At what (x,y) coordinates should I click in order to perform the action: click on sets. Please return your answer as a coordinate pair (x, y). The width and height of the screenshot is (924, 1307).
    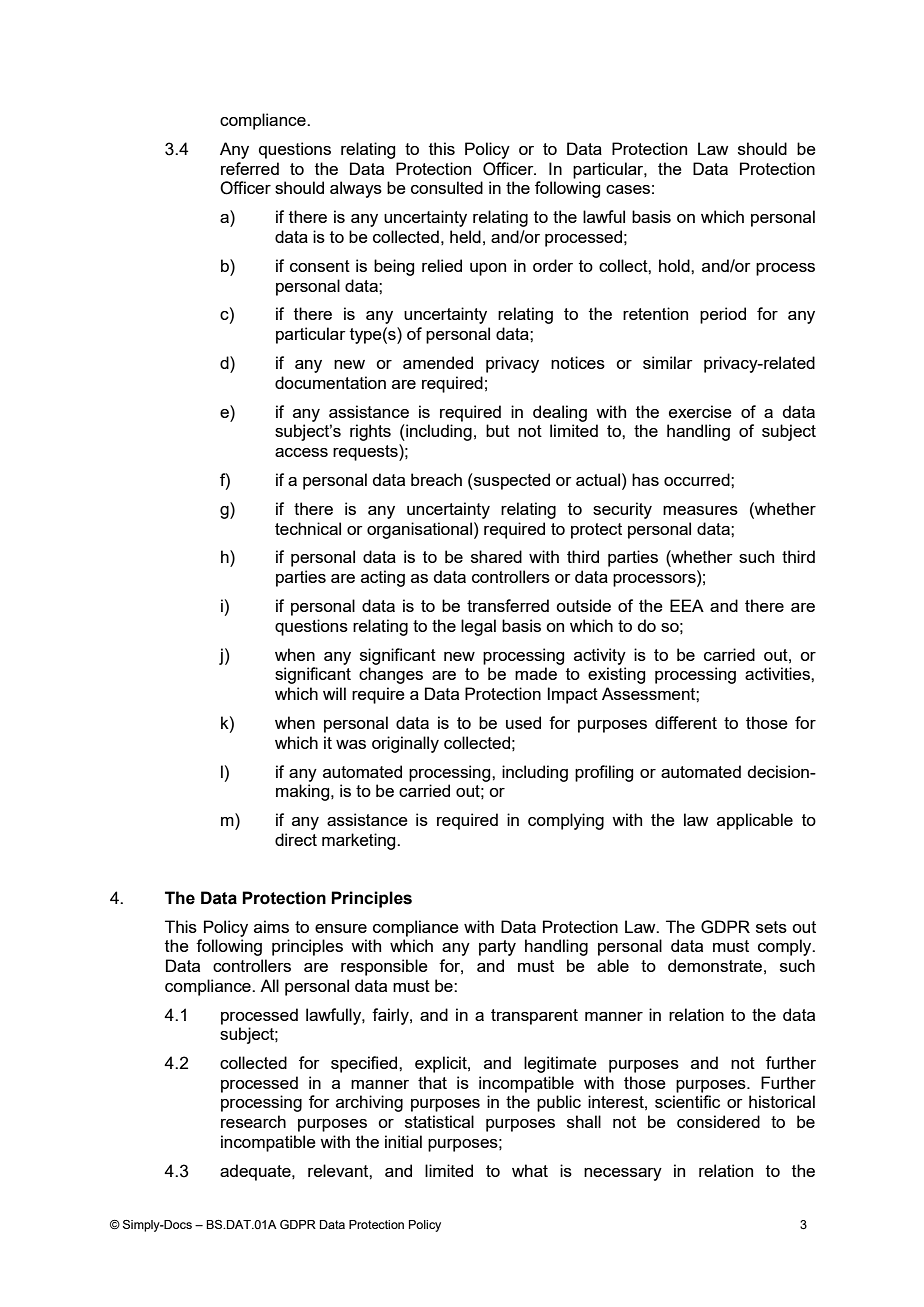
    Looking at the image, I should click on (771, 927).
